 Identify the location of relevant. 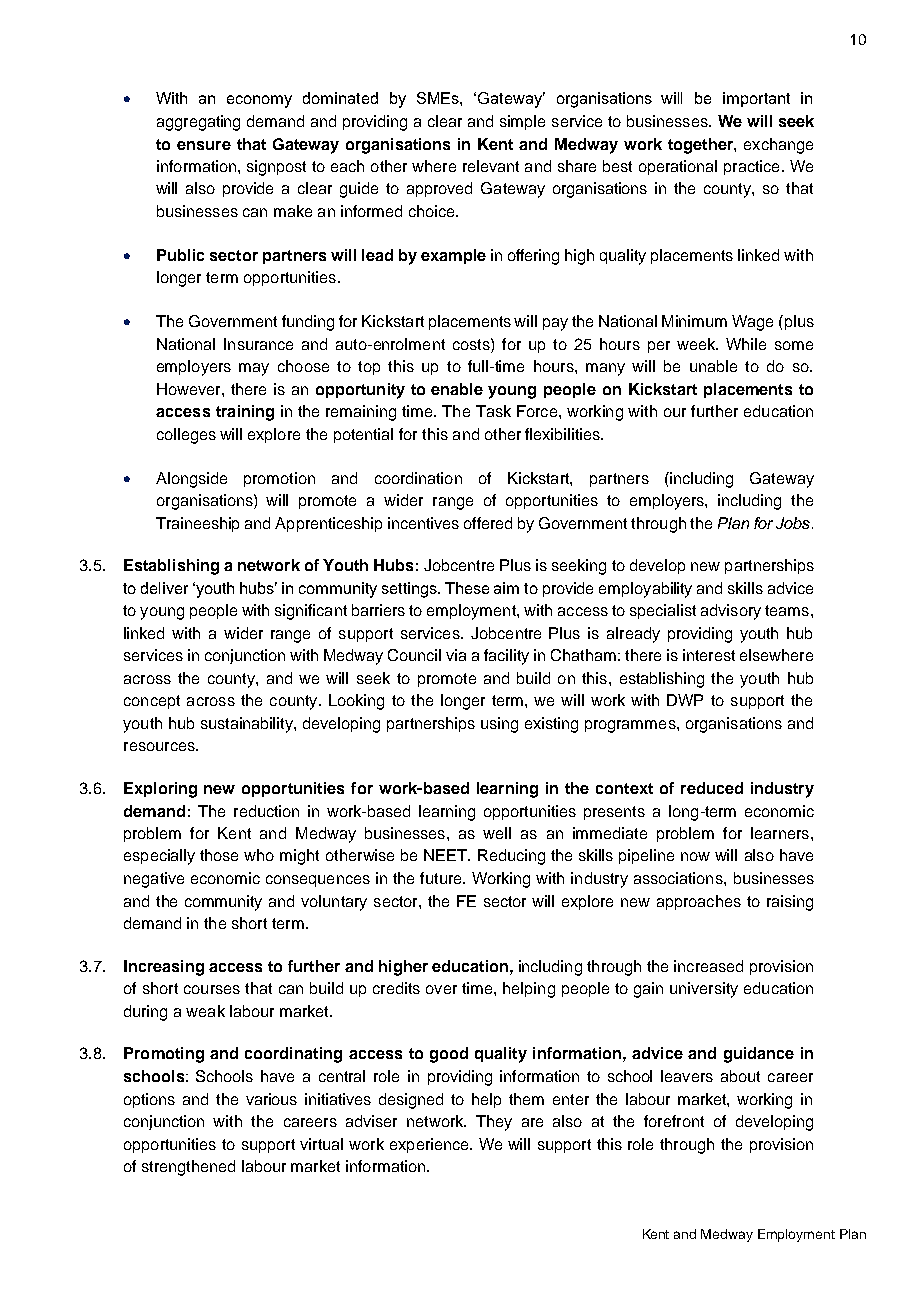
(491, 166).
